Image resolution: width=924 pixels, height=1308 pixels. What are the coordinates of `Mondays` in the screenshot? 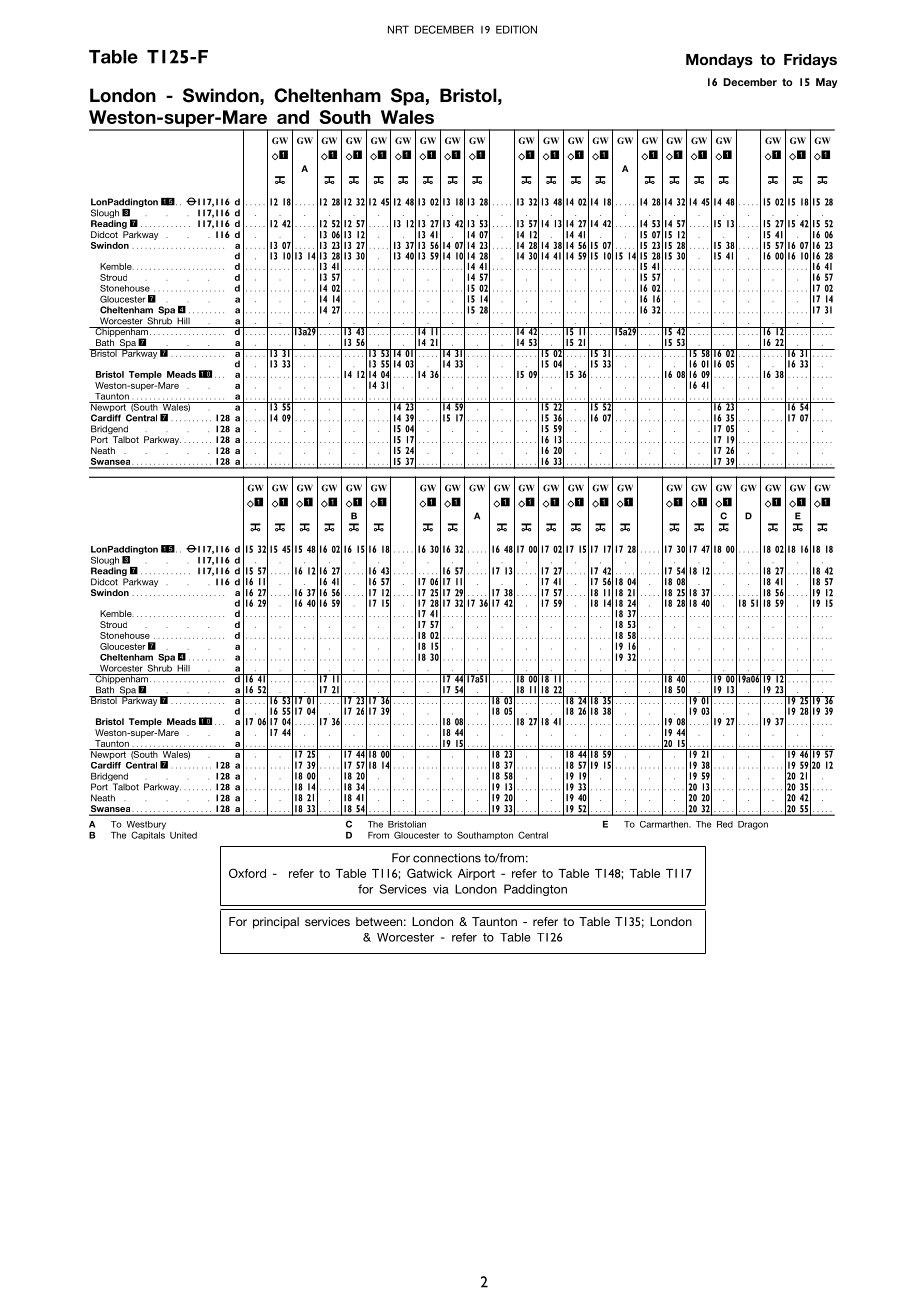 It's located at (719, 61).
